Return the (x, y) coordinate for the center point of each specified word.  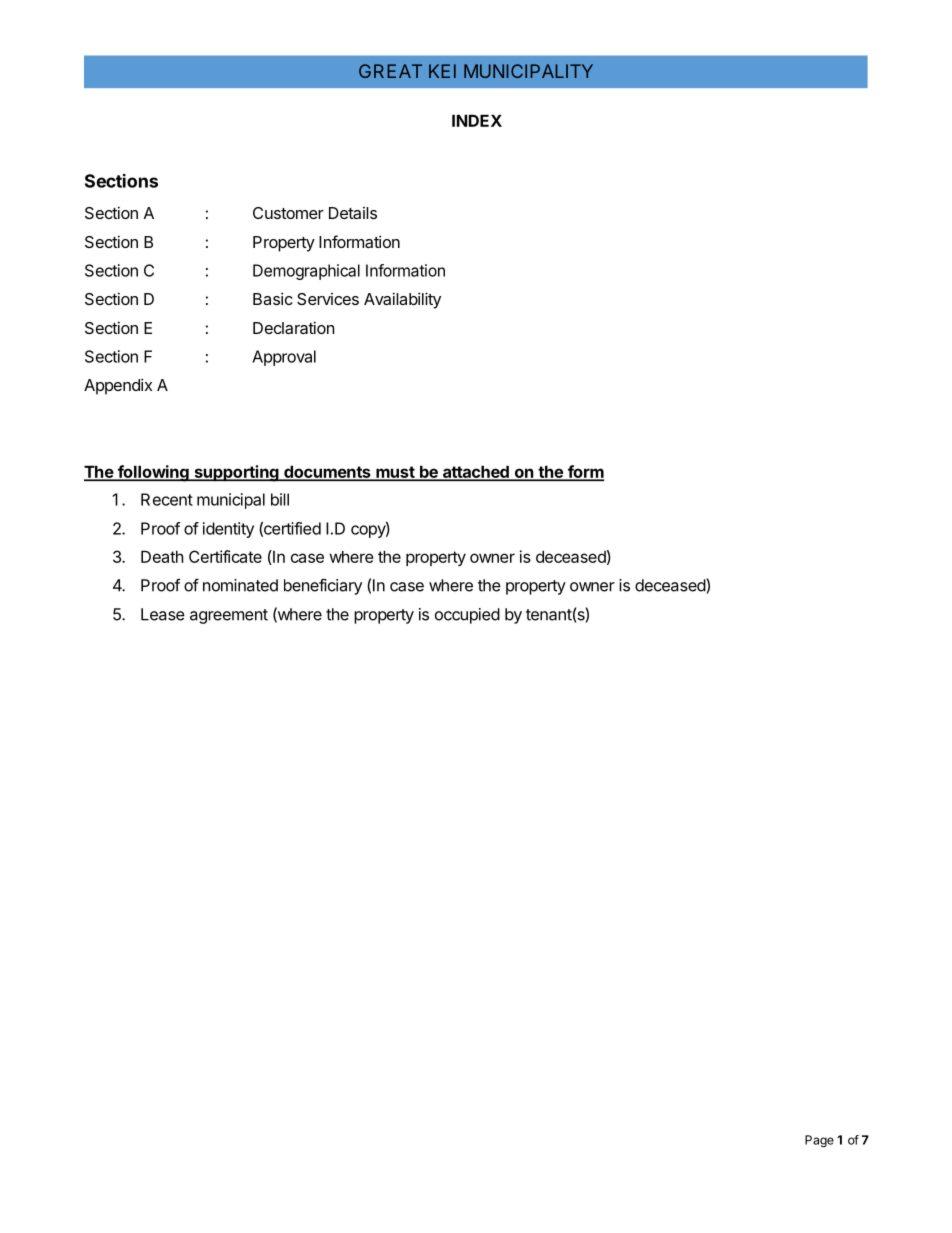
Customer (288, 213)
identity (228, 530)
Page (819, 1141)
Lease (163, 614)
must (395, 473)
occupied (467, 616)
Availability (402, 300)
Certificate (225, 556)
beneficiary (323, 586)
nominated (240, 585)
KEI (442, 71)
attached (475, 473)
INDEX (477, 120)
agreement (229, 616)
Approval (284, 358)
